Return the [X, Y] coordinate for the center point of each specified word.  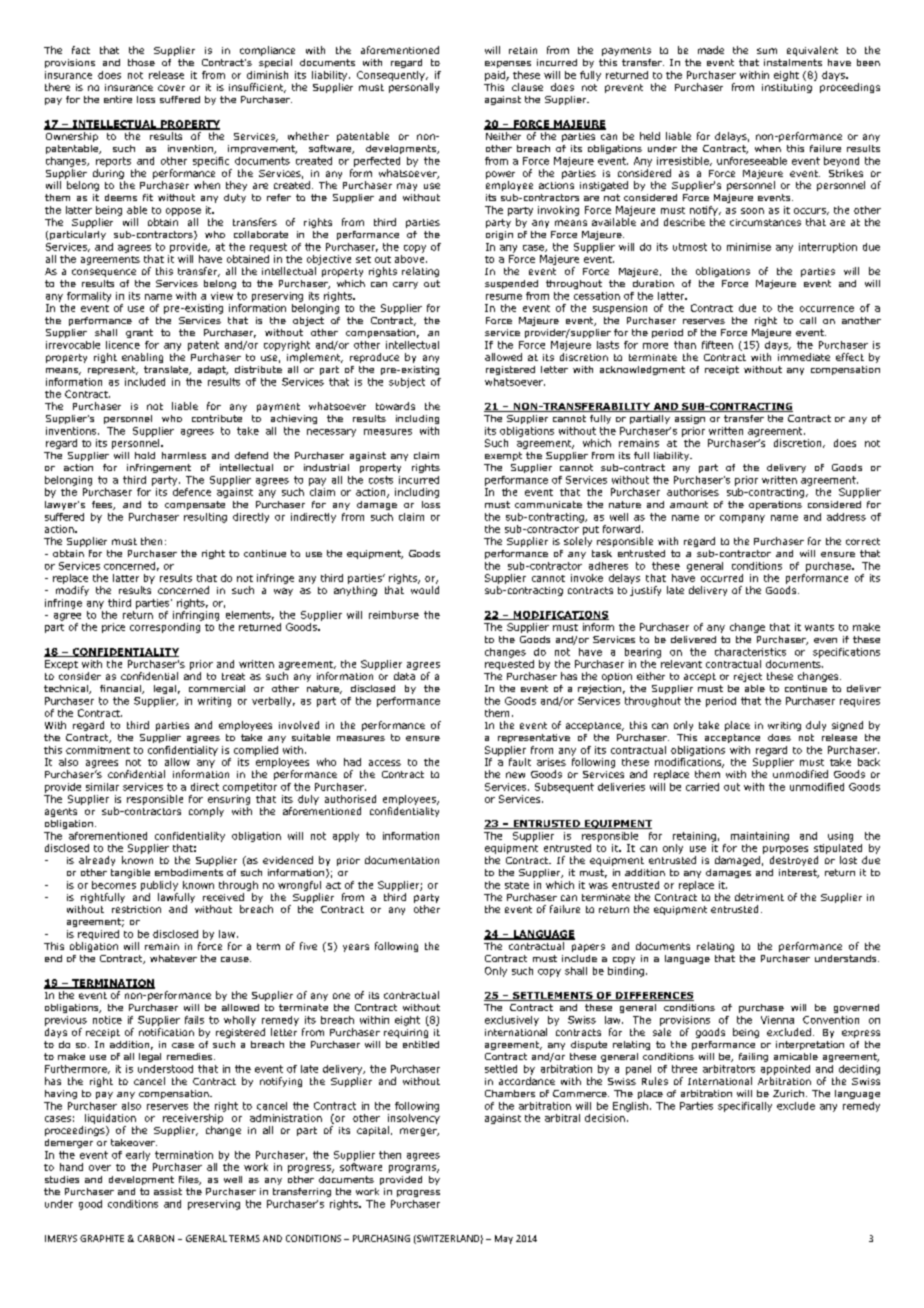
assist [168, 1191]
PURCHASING [381, 1238]
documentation [402, 860]
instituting [787, 88]
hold [145, 455]
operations [775, 505]
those [141, 62]
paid [496, 76]
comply [206, 812]
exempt [503, 456]
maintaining [760, 837]
